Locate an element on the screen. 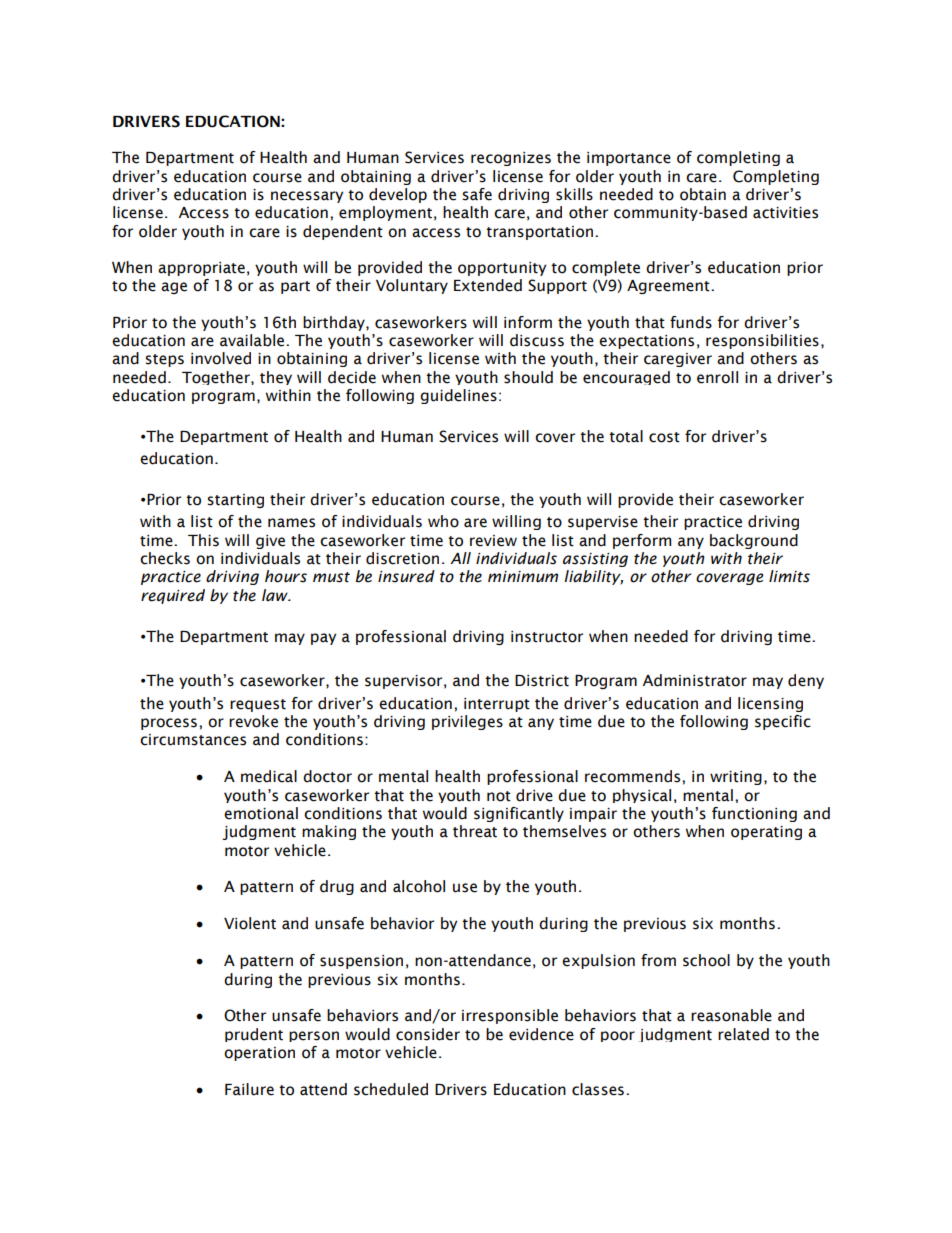  recognizes is located at coordinates (511, 159).
